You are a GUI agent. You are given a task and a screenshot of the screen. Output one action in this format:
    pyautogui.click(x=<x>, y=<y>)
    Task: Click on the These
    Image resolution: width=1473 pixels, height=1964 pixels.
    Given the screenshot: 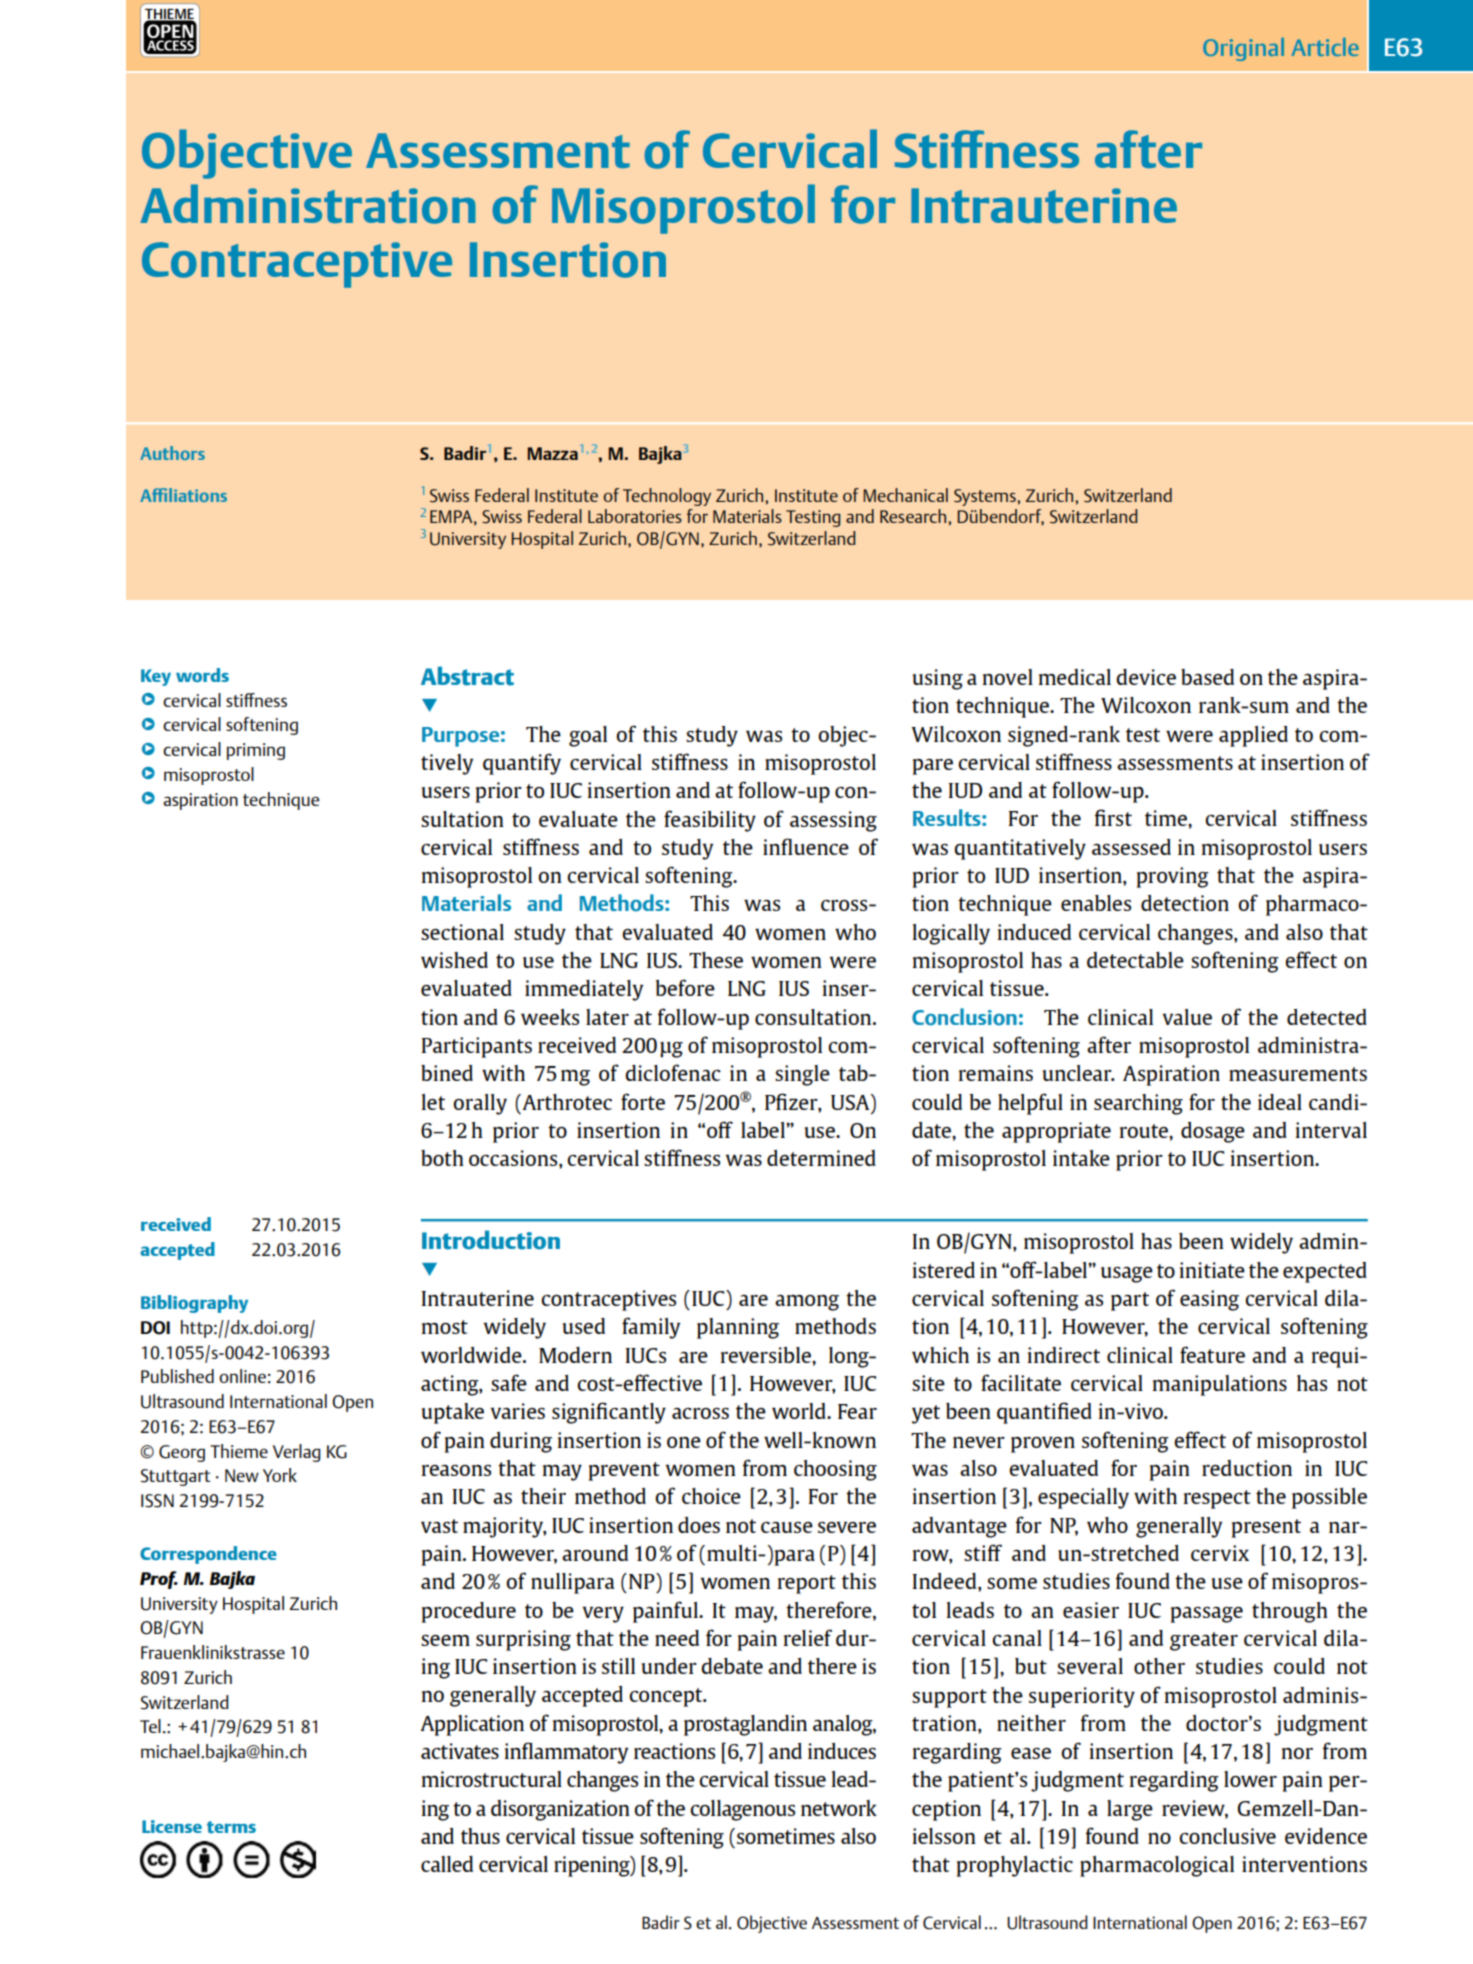 What is the action you would take?
    pyautogui.click(x=716, y=960)
